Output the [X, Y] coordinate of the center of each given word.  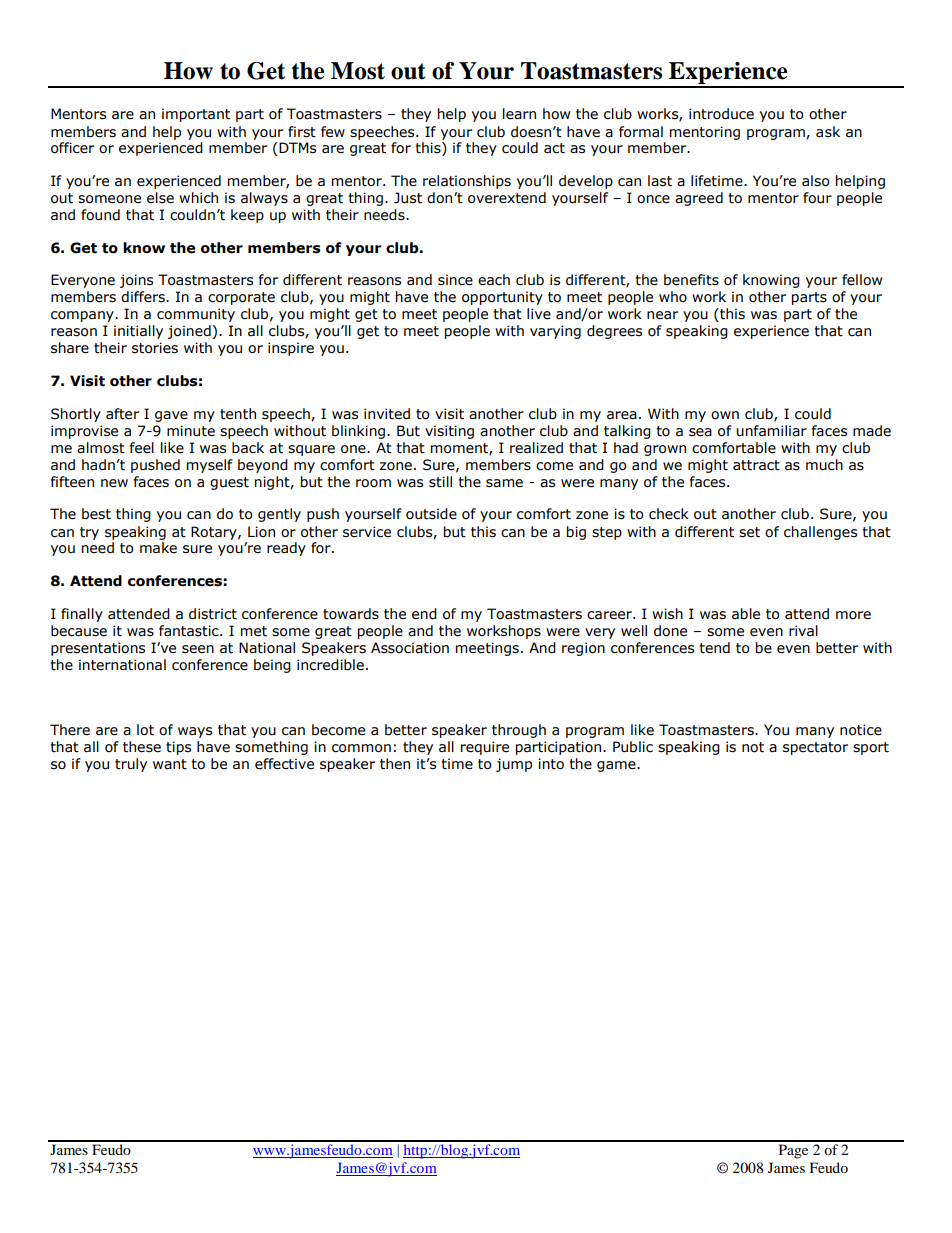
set [749, 532]
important [196, 115]
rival [803, 631]
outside [431, 514]
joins [136, 281]
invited [387, 414]
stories [155, 348]
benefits [691, 280]
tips [178, 748]
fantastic [190, 631]
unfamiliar [771, 431]
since [455, 280]
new [114, 483]
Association [410, 648]
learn [519, 114]
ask [828, 132]
